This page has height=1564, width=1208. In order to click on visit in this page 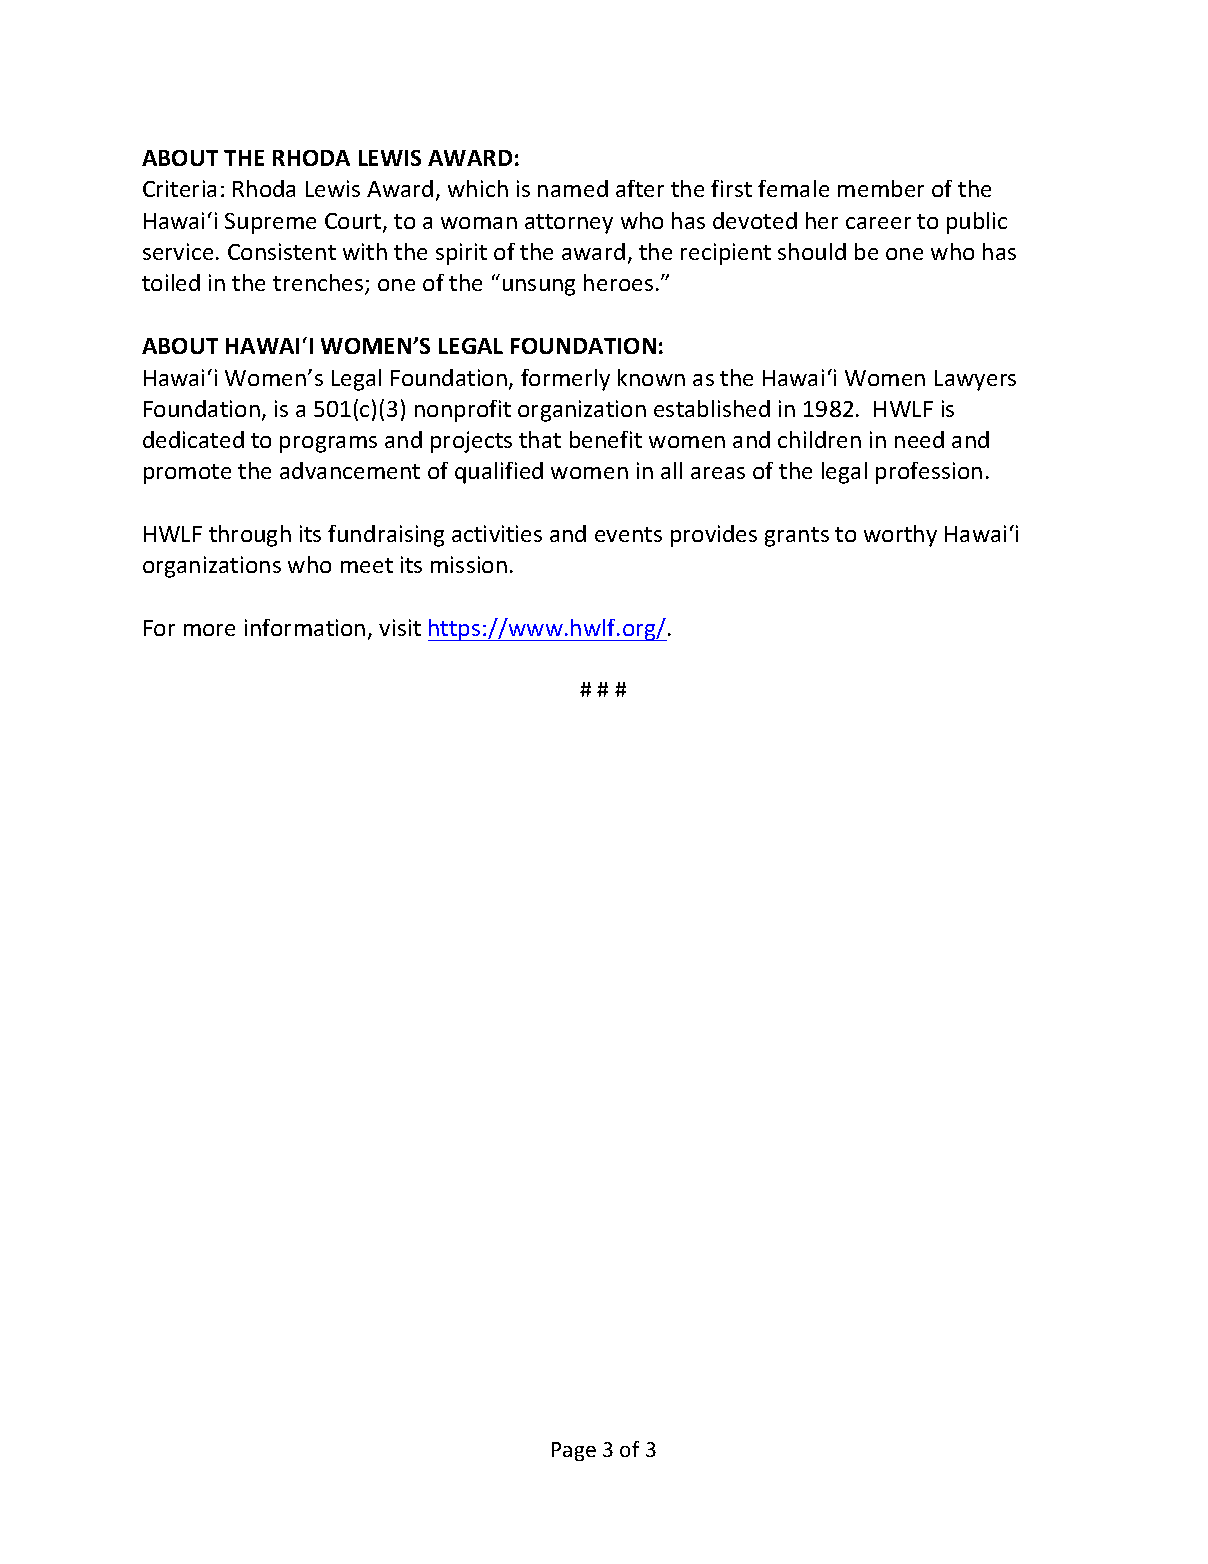, I will do `click(400, 627)`.
